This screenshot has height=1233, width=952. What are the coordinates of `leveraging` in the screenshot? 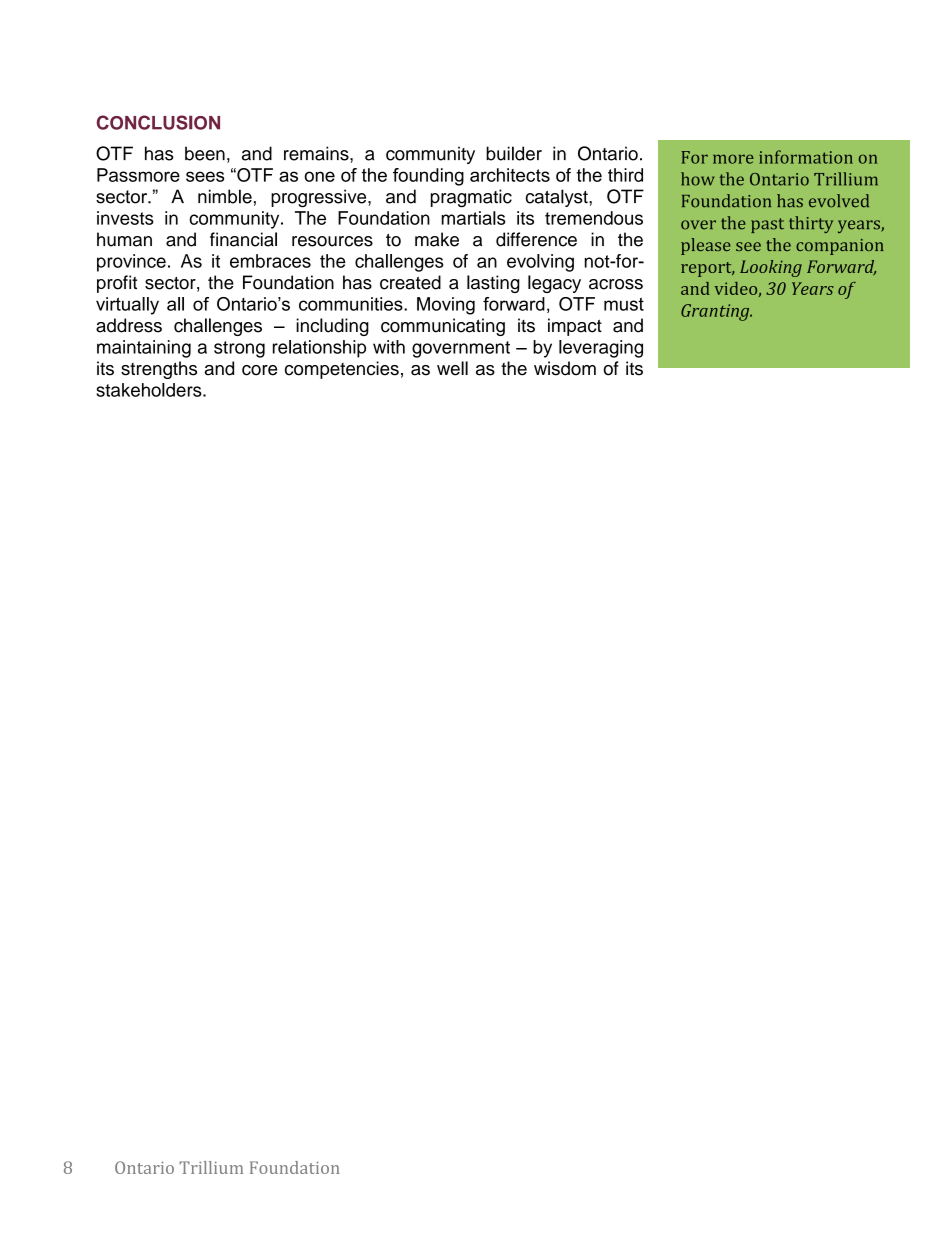 It's located at (601, 349).
